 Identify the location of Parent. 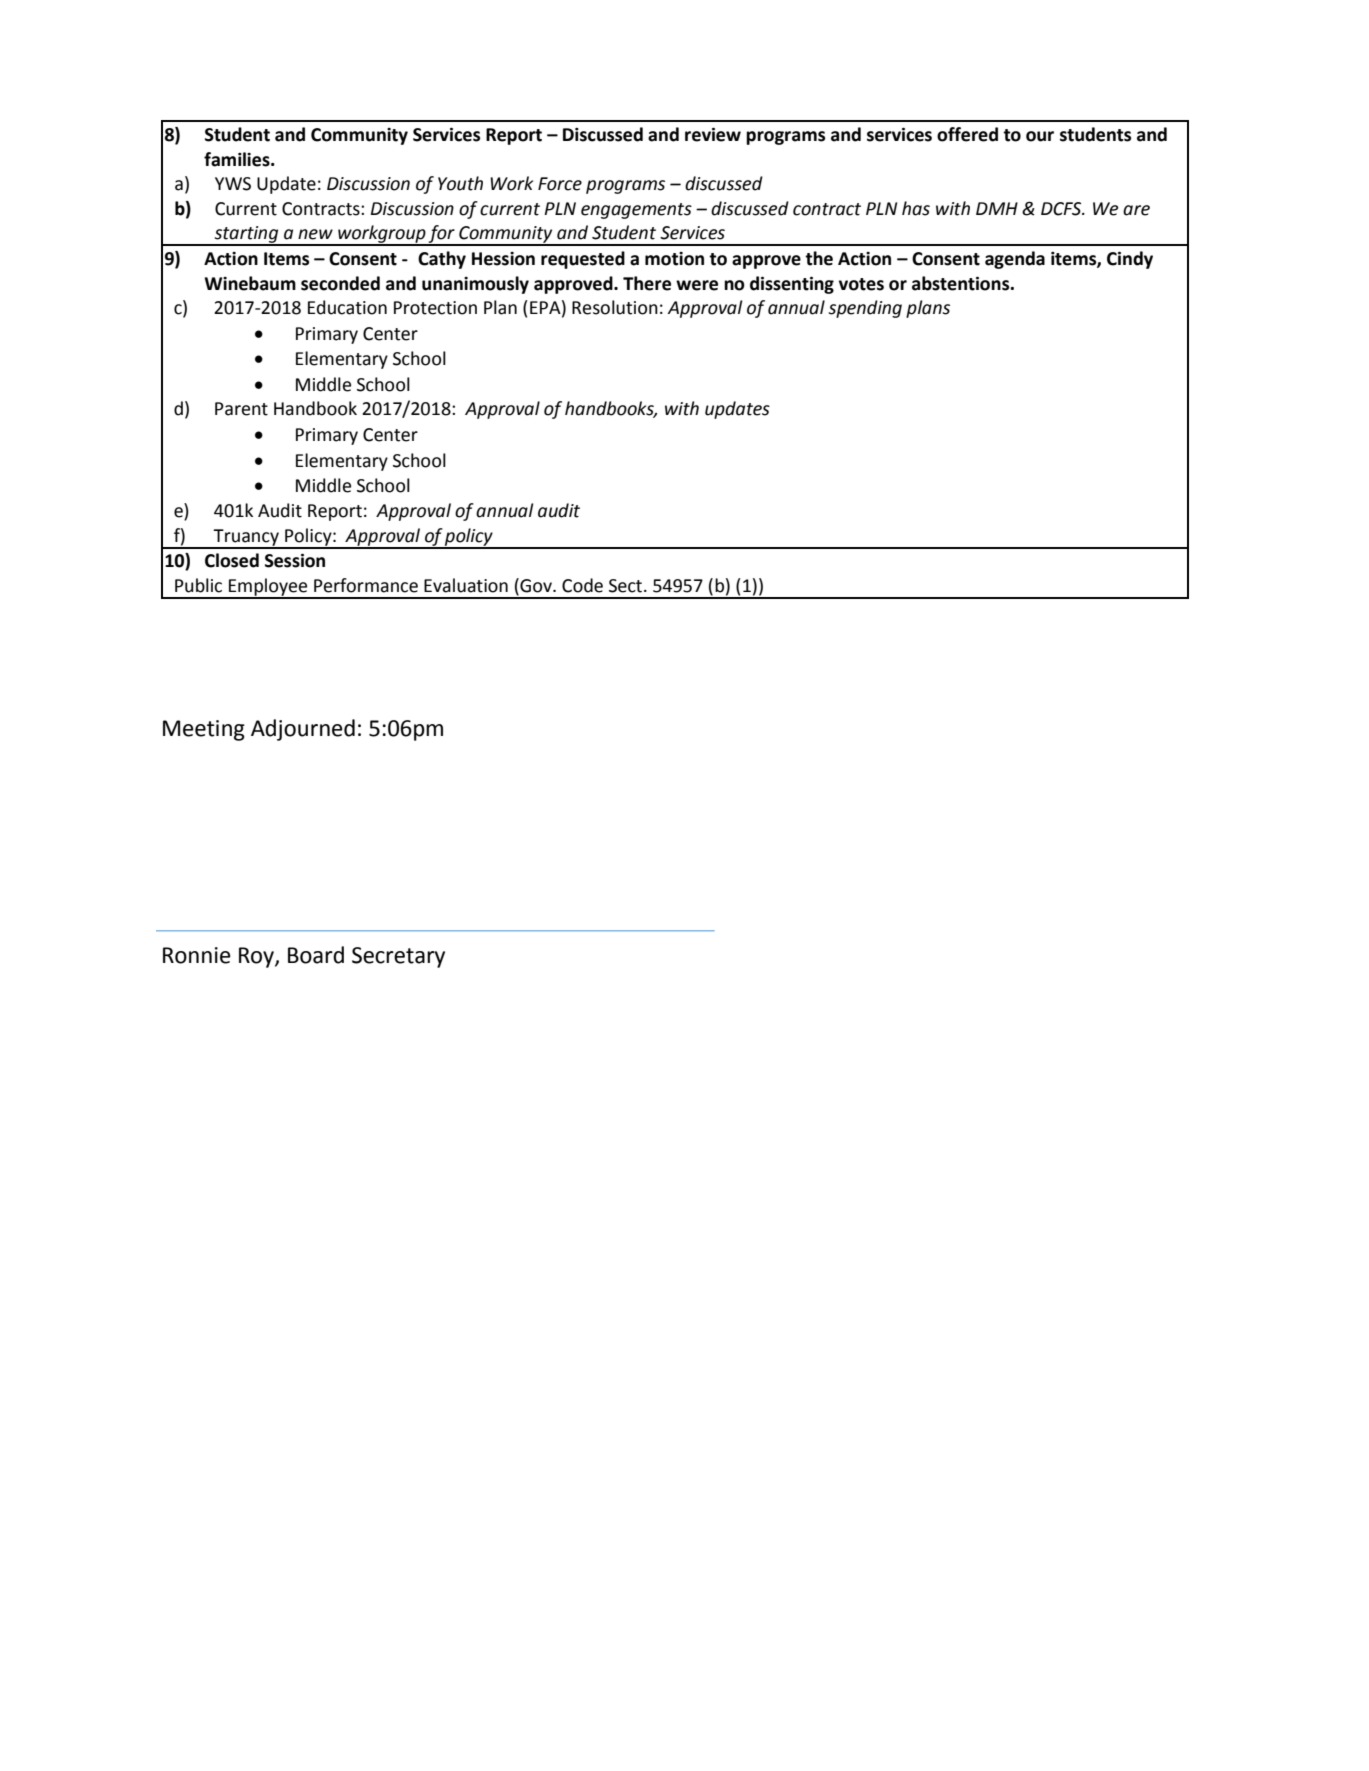
(241, 409).
